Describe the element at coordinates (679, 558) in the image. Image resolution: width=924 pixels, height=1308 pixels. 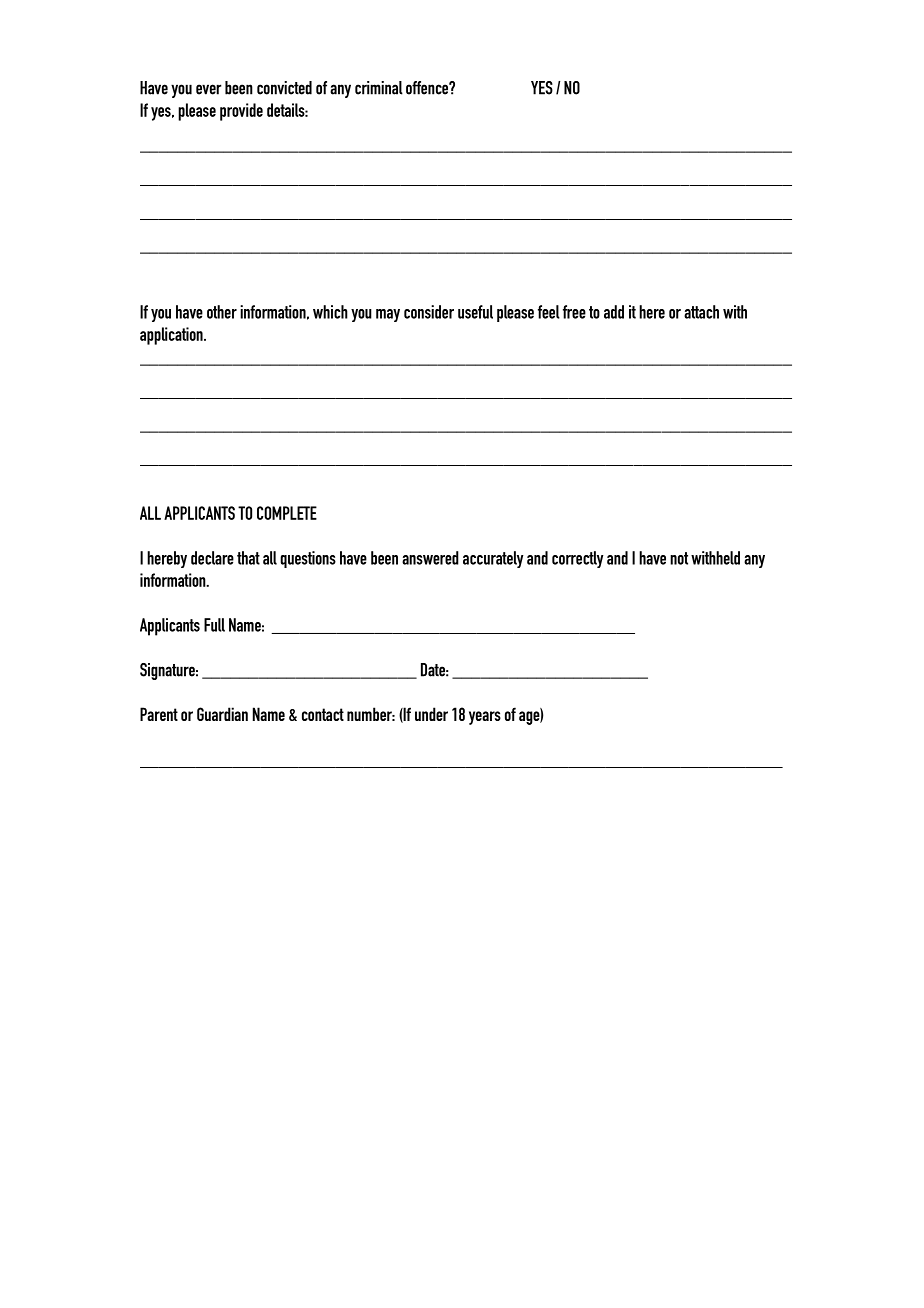
I see `not` at that location.
